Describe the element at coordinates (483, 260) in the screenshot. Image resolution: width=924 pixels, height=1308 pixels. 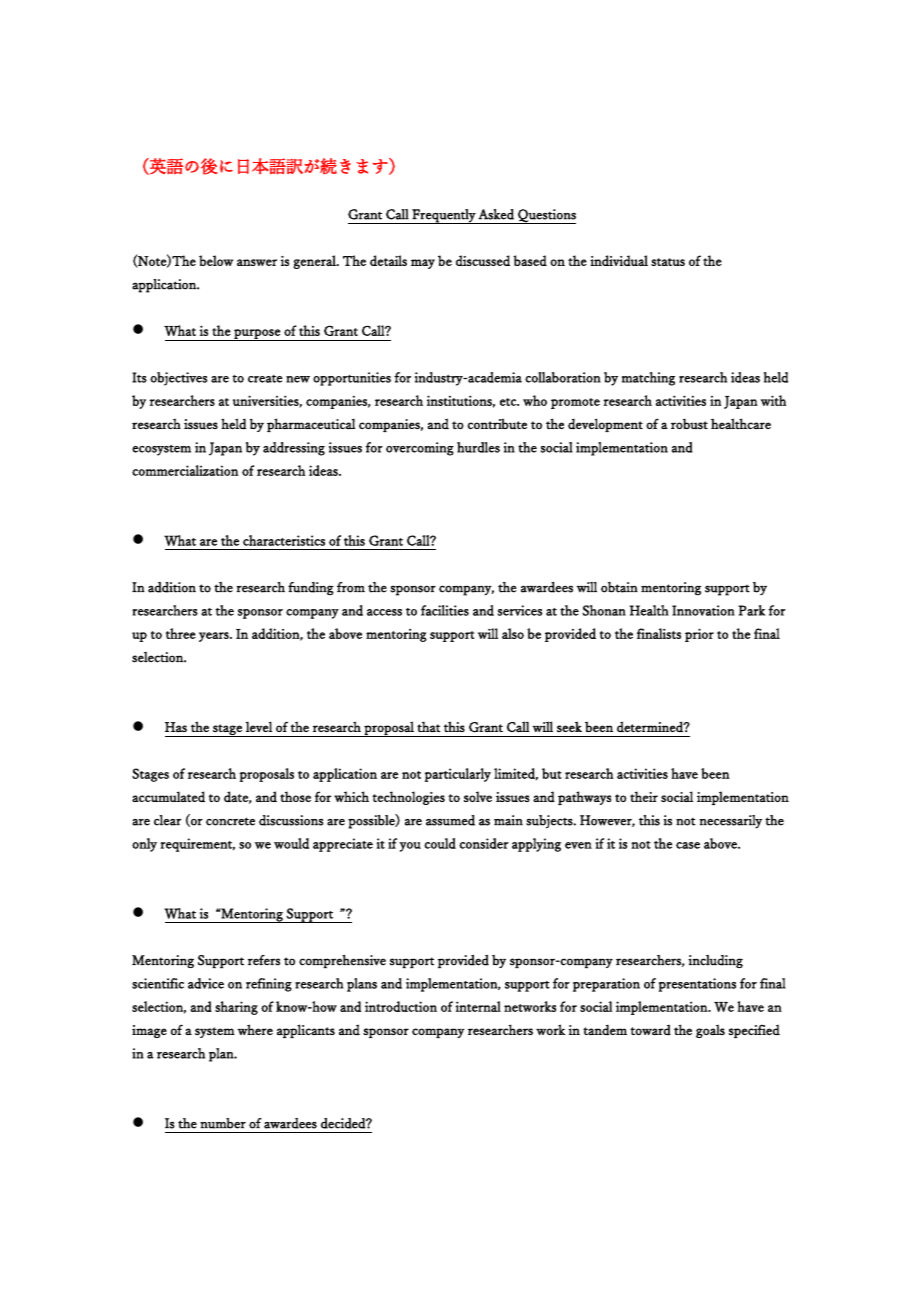
I see `discussed` at that location.
